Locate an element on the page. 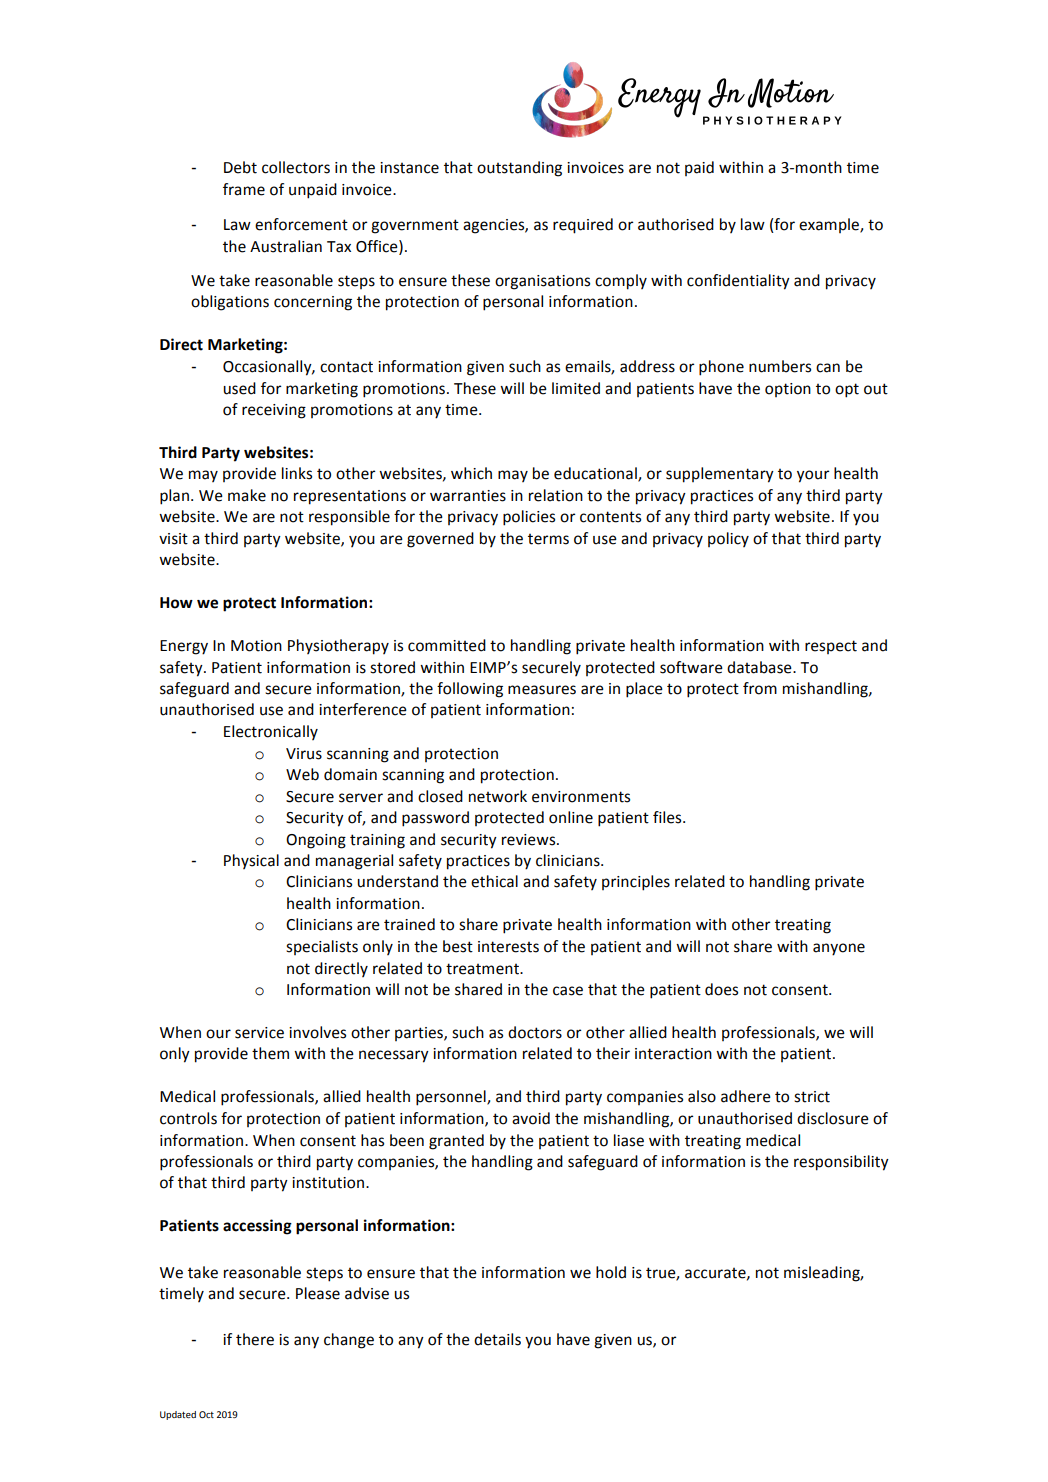 The image size is (1048, 1482). receiving is located at coordinates (274, 411).
